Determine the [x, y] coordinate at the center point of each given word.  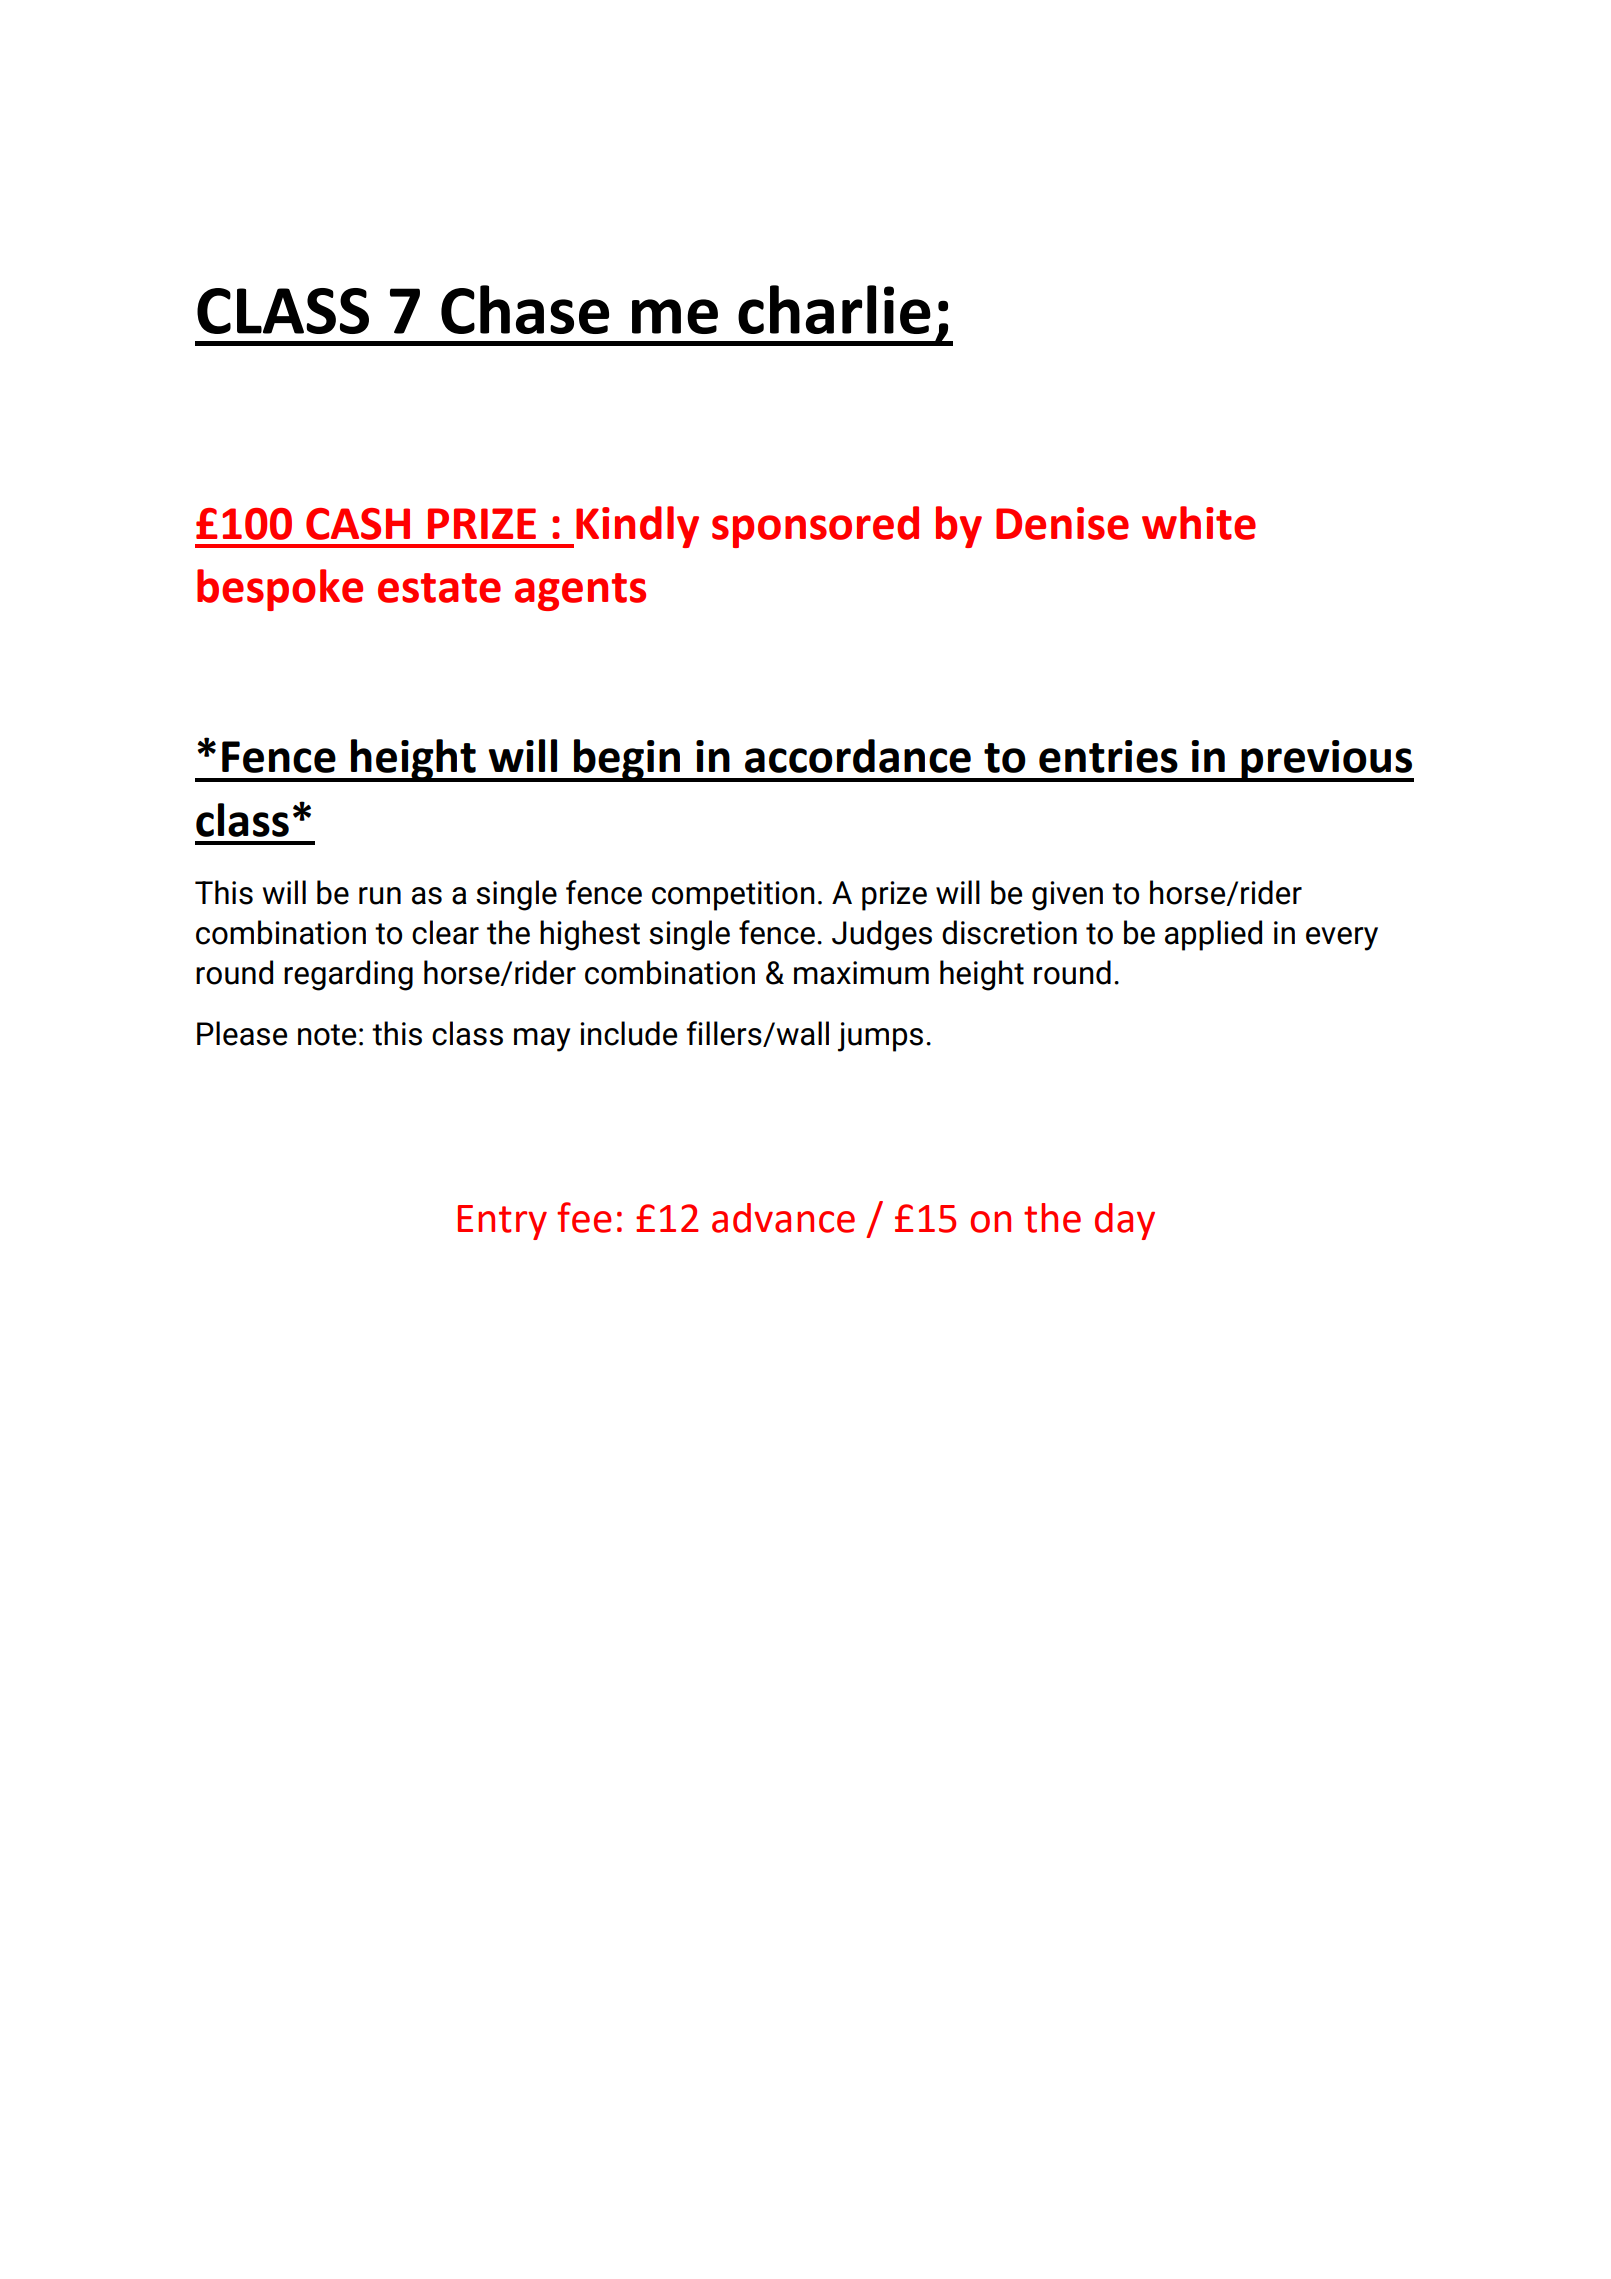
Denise [1062, 523]
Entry [502, 1222]
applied [1213, 935]
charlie [834, 309]
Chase [525, 309]
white [1199, 523]
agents [580, 592]
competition [733, 896]
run [380, 896]
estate [439, 588]
